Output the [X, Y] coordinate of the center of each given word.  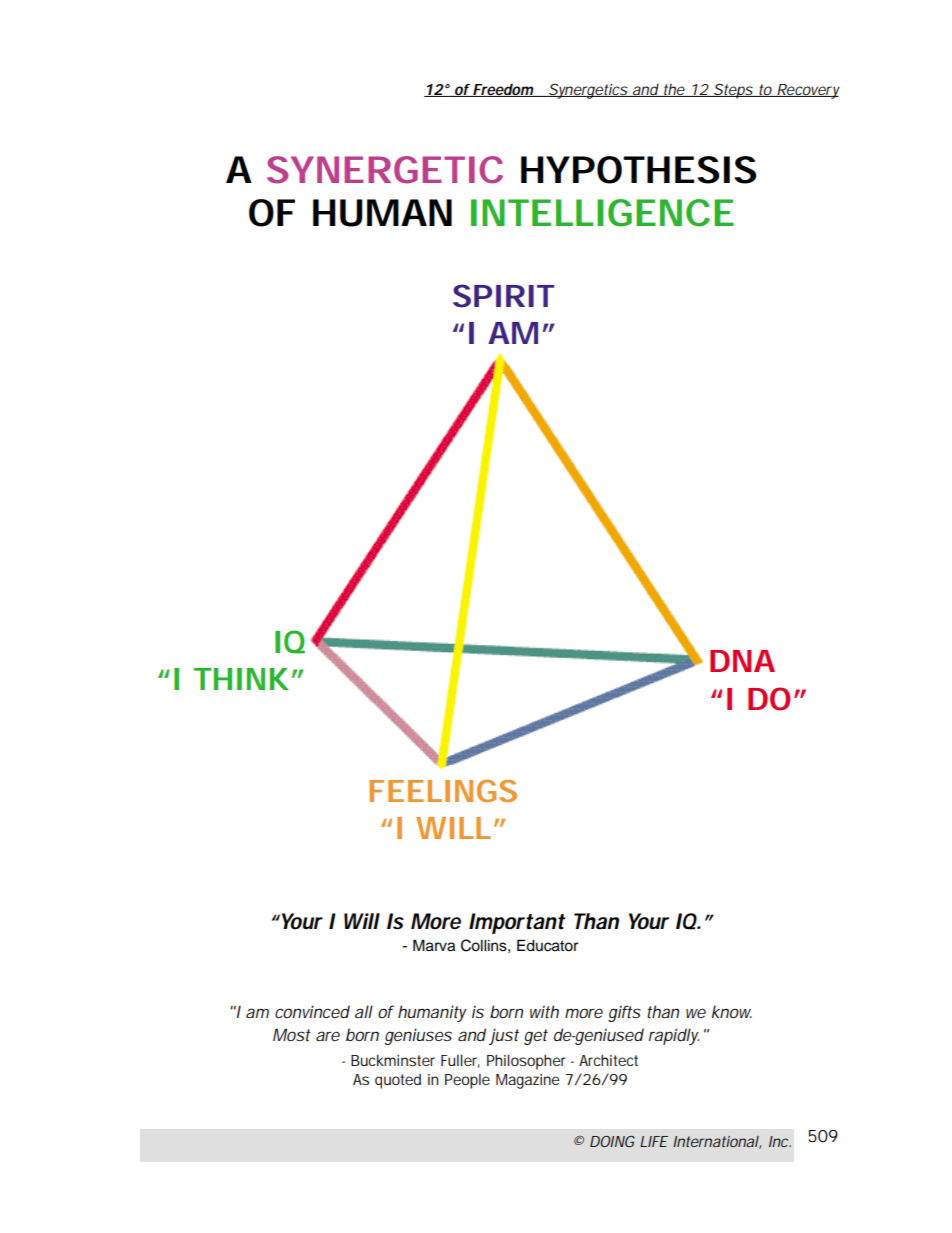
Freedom [503, 90]
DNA [742, 661]
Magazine [528, 1081]
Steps [733, 91]
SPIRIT [503, 296]
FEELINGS [443, 790]
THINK [241, 679]
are [328, 1036]
